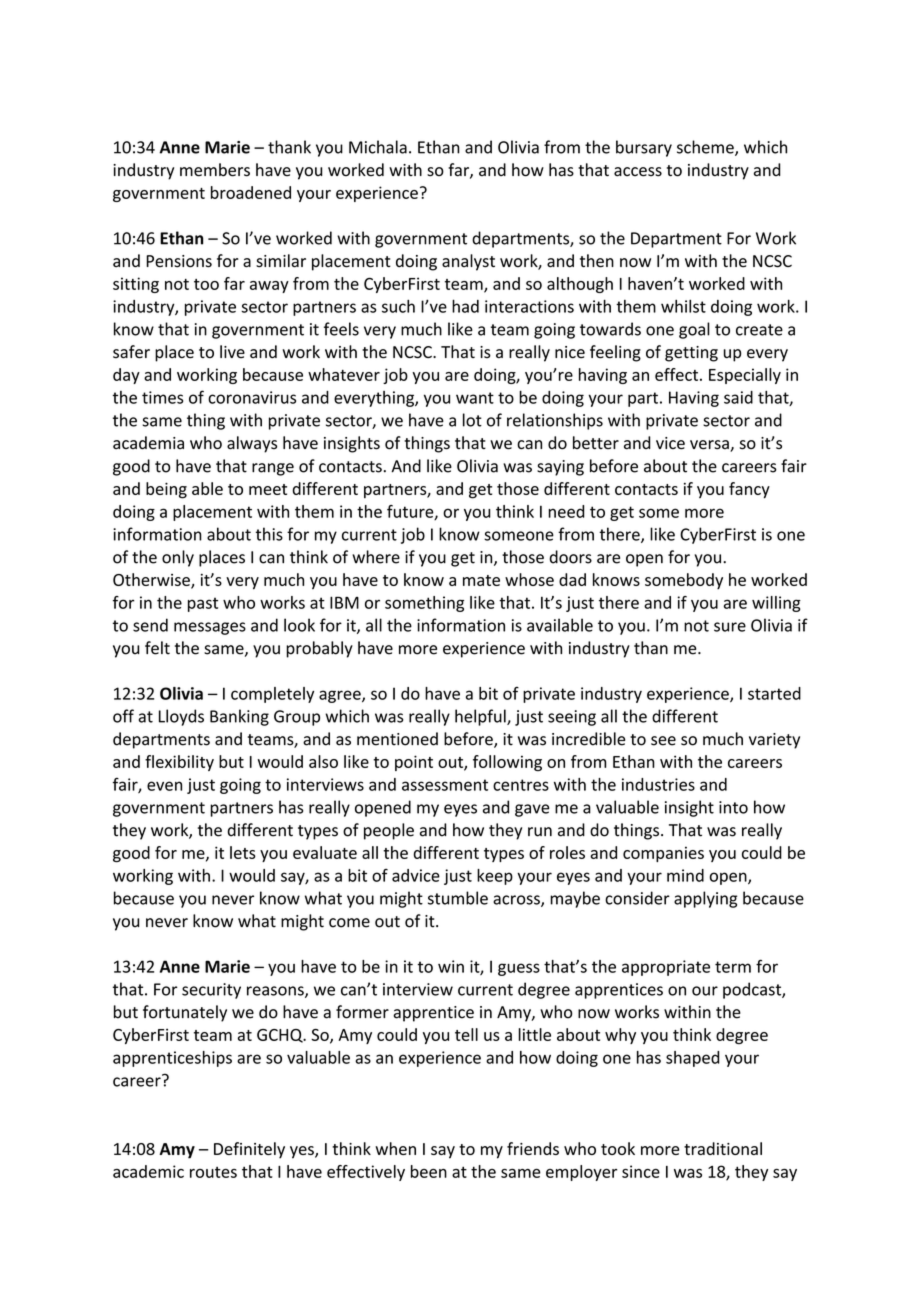  What do you see at coordinates (458, 898) in the screenshot?
I see `stumble` at bounding box center [458, 898].
